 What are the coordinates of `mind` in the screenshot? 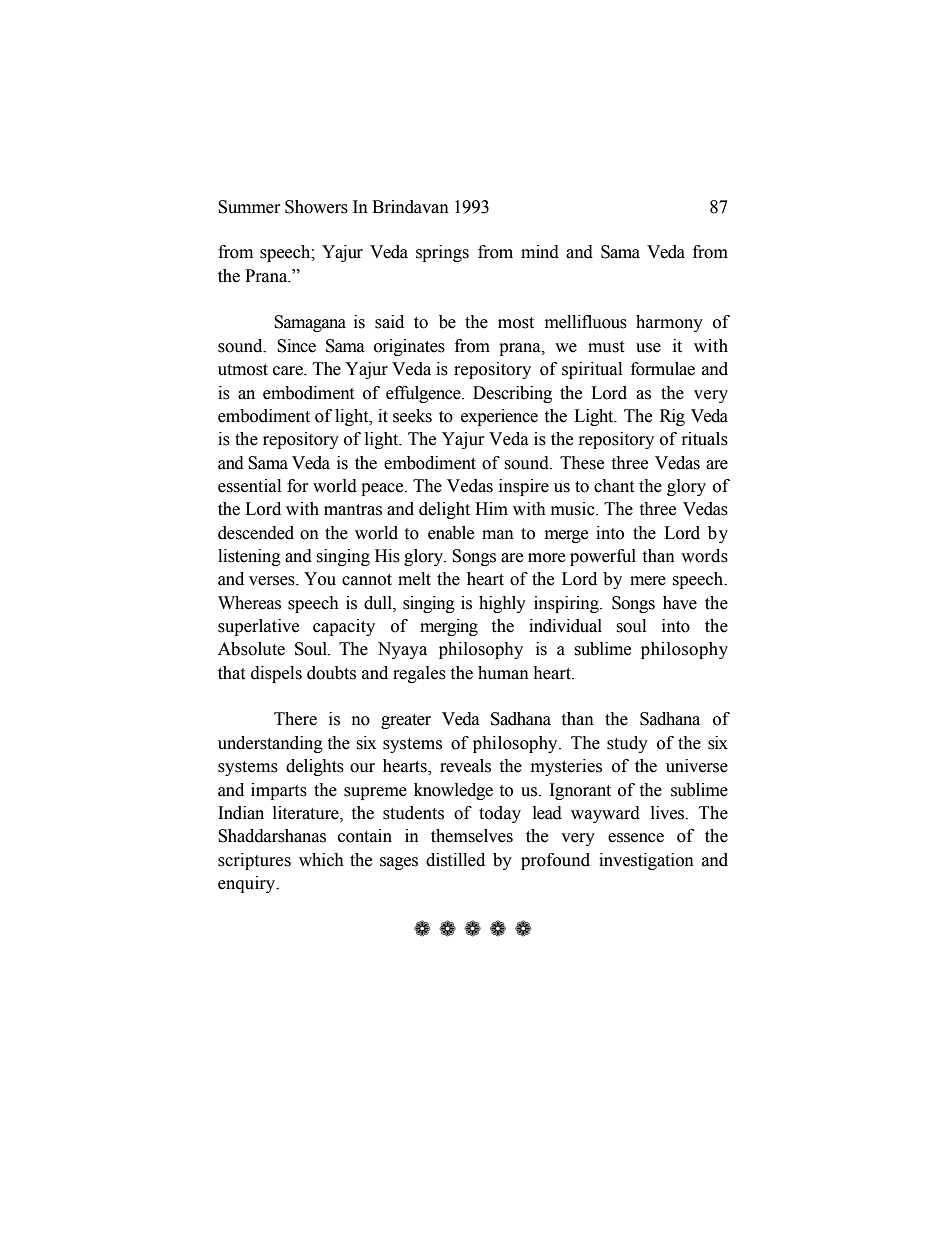 It's located at (540, 252).
